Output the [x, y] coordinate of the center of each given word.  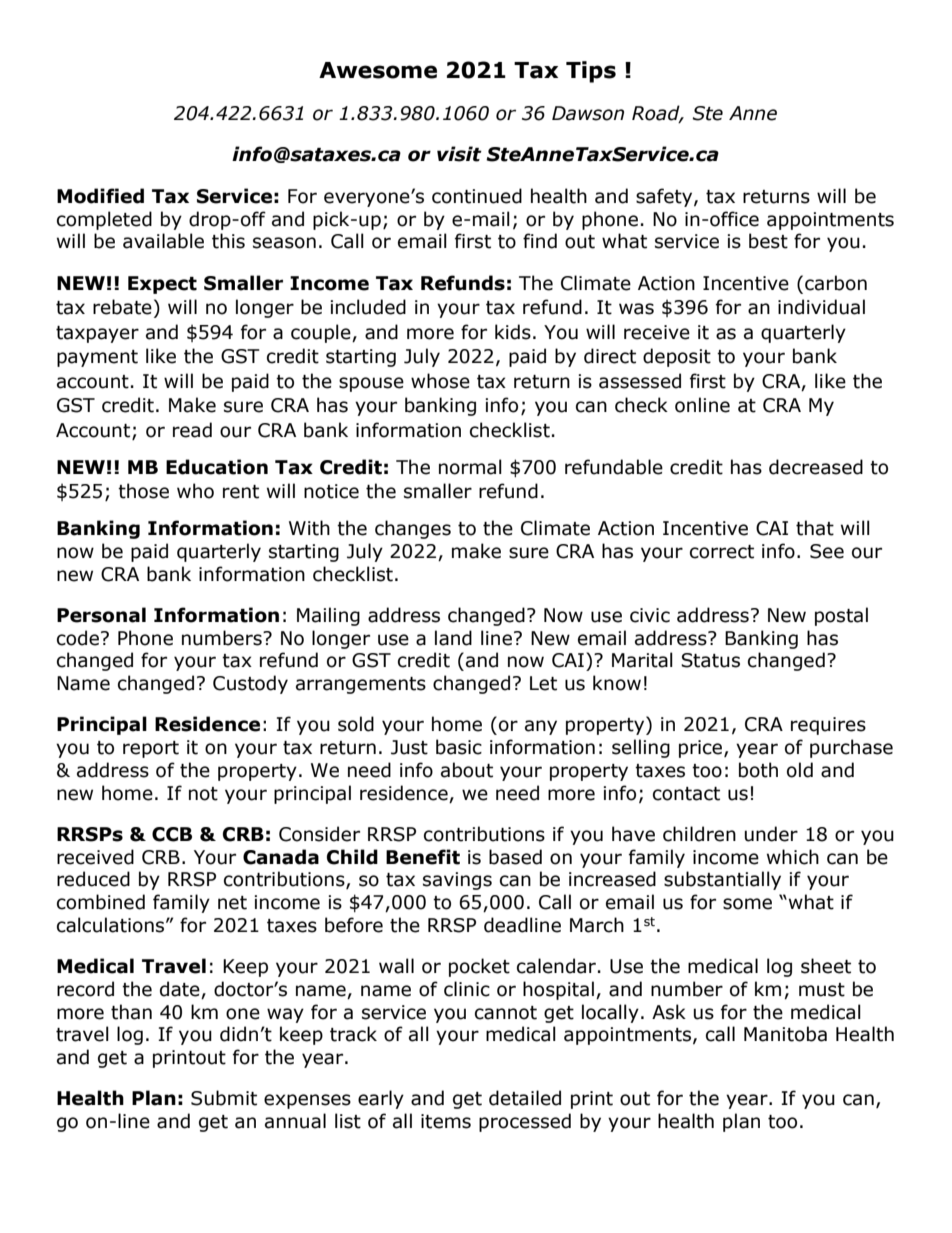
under [771, 834]
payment [97, 358]
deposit [677, 357]
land [453, 638]
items [446, 1121]
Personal [101, 615]
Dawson [588, 113]
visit [459, 154]
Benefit [423, 857]
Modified [100, 196]
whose [440, 381]
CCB [172, 834]
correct [722, 552]
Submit [224, 1098]
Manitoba [785, 1034]
